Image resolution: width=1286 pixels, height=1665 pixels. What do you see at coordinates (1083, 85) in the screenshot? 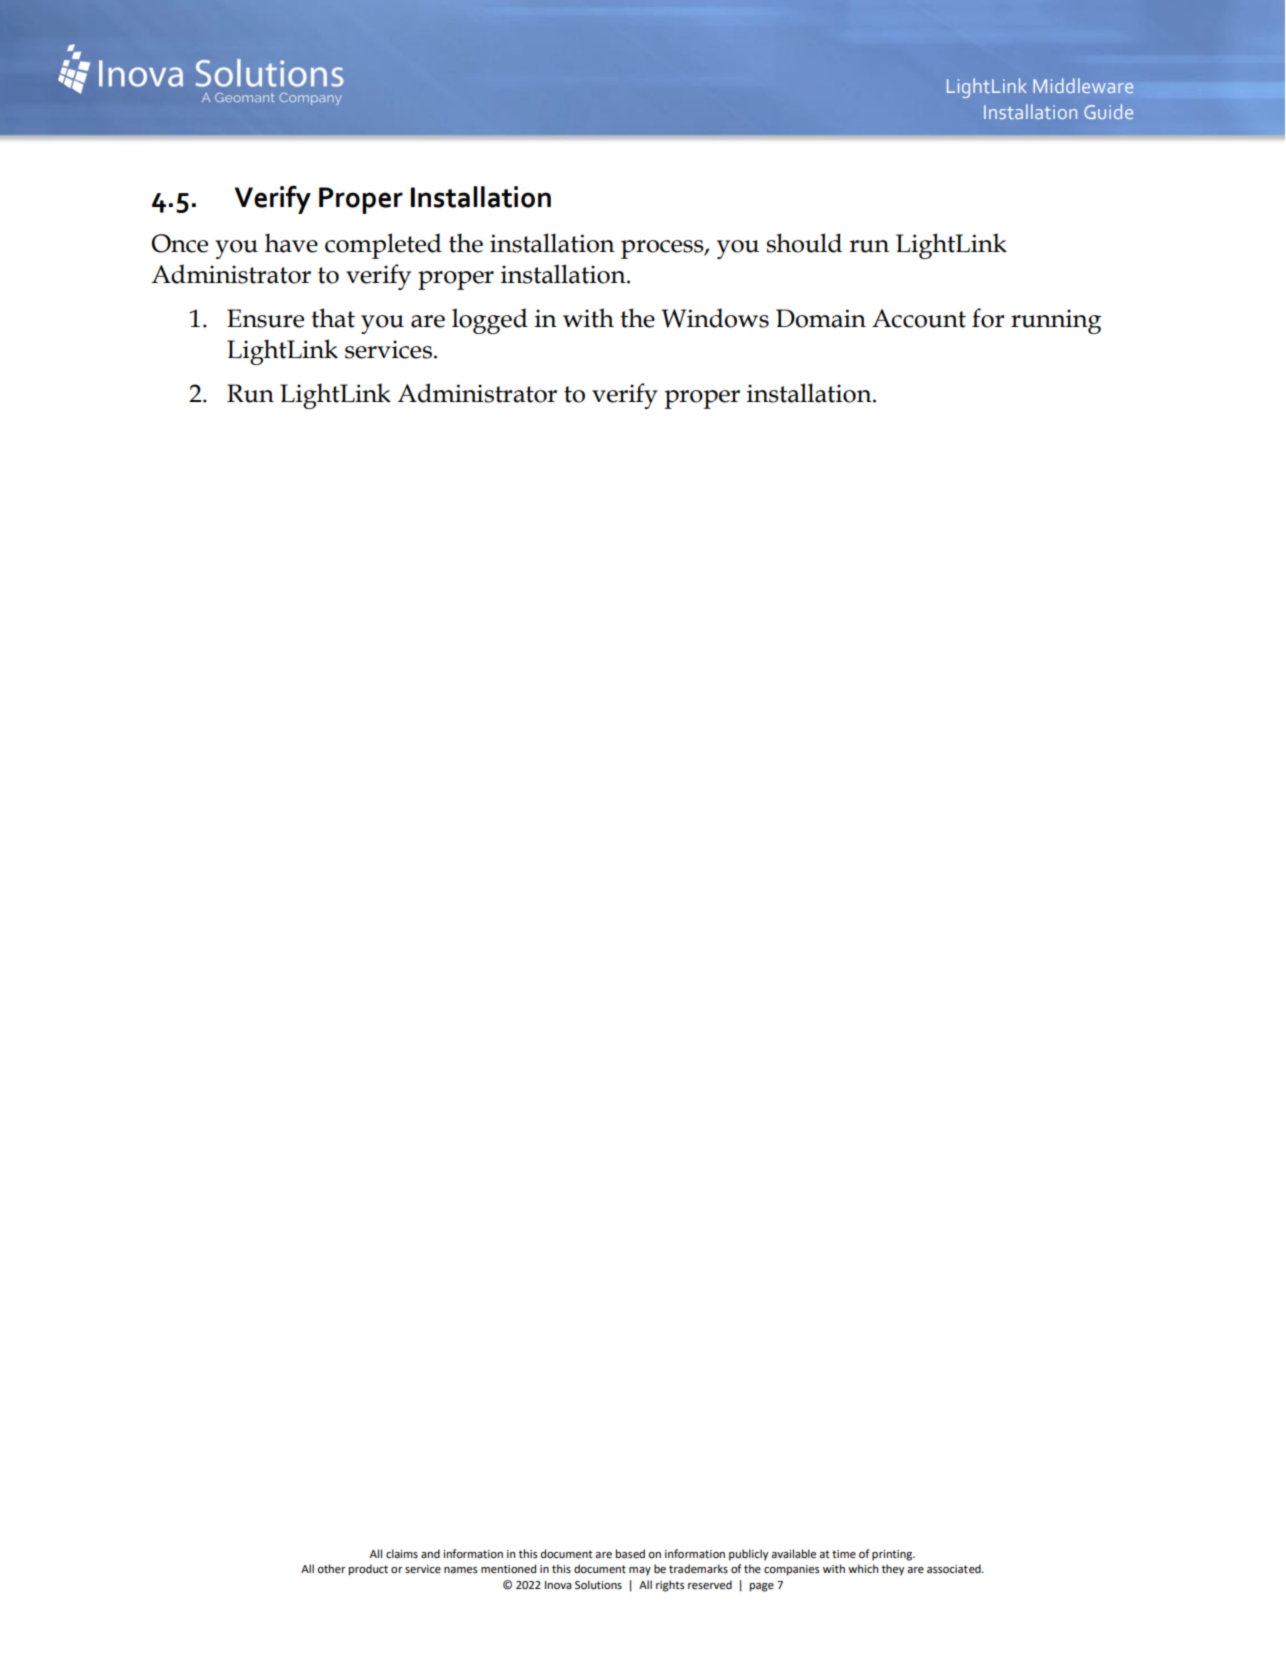
I see `Middleware` at bounding box center [1083, 85].
